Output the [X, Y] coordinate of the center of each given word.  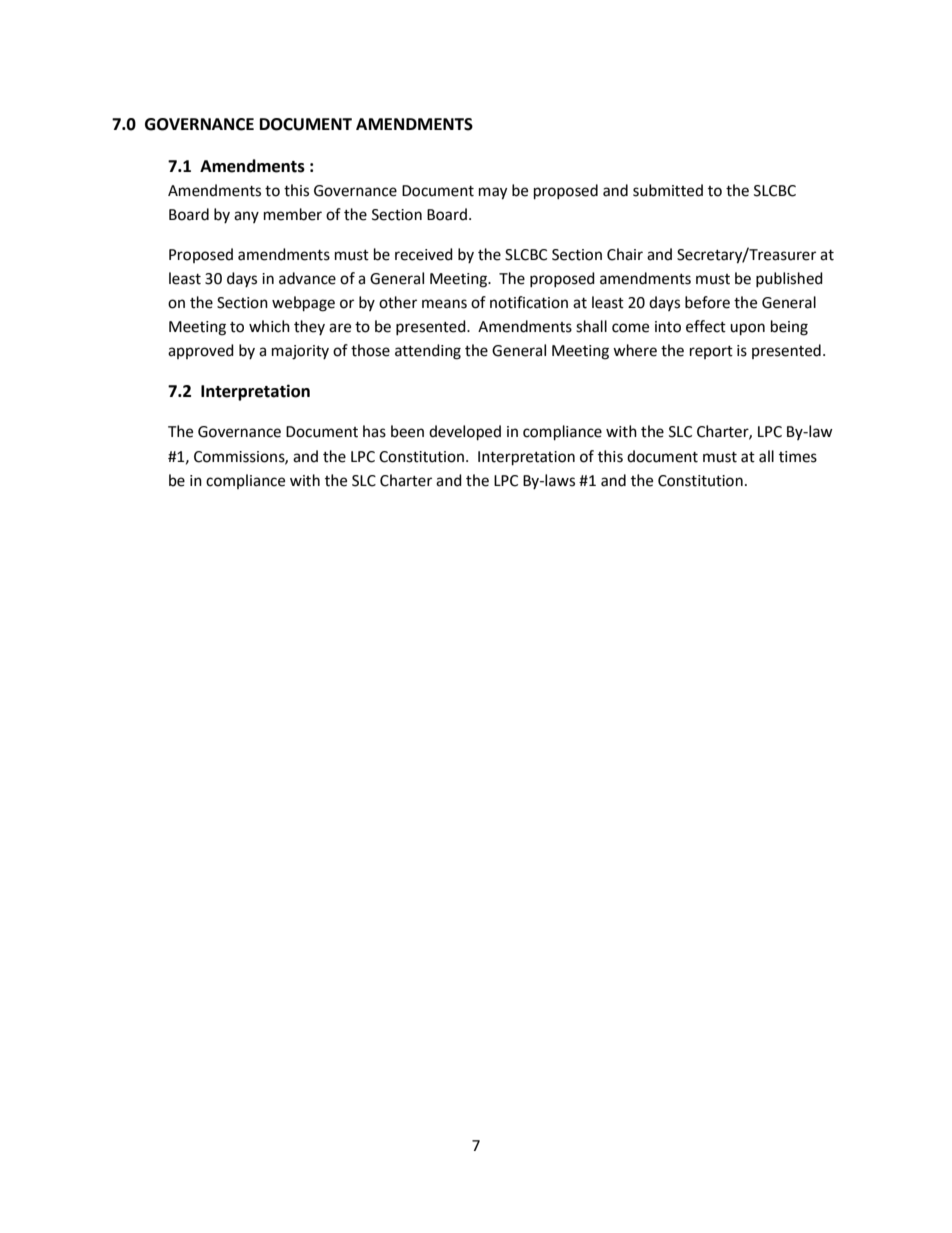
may [493, 193]
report [711, 352]
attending [428, 352]
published [789, 279]
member [293, 214]
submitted [668, 190]
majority [300, 352]
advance [307, 278]
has [374, 431]
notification [529, 302]
